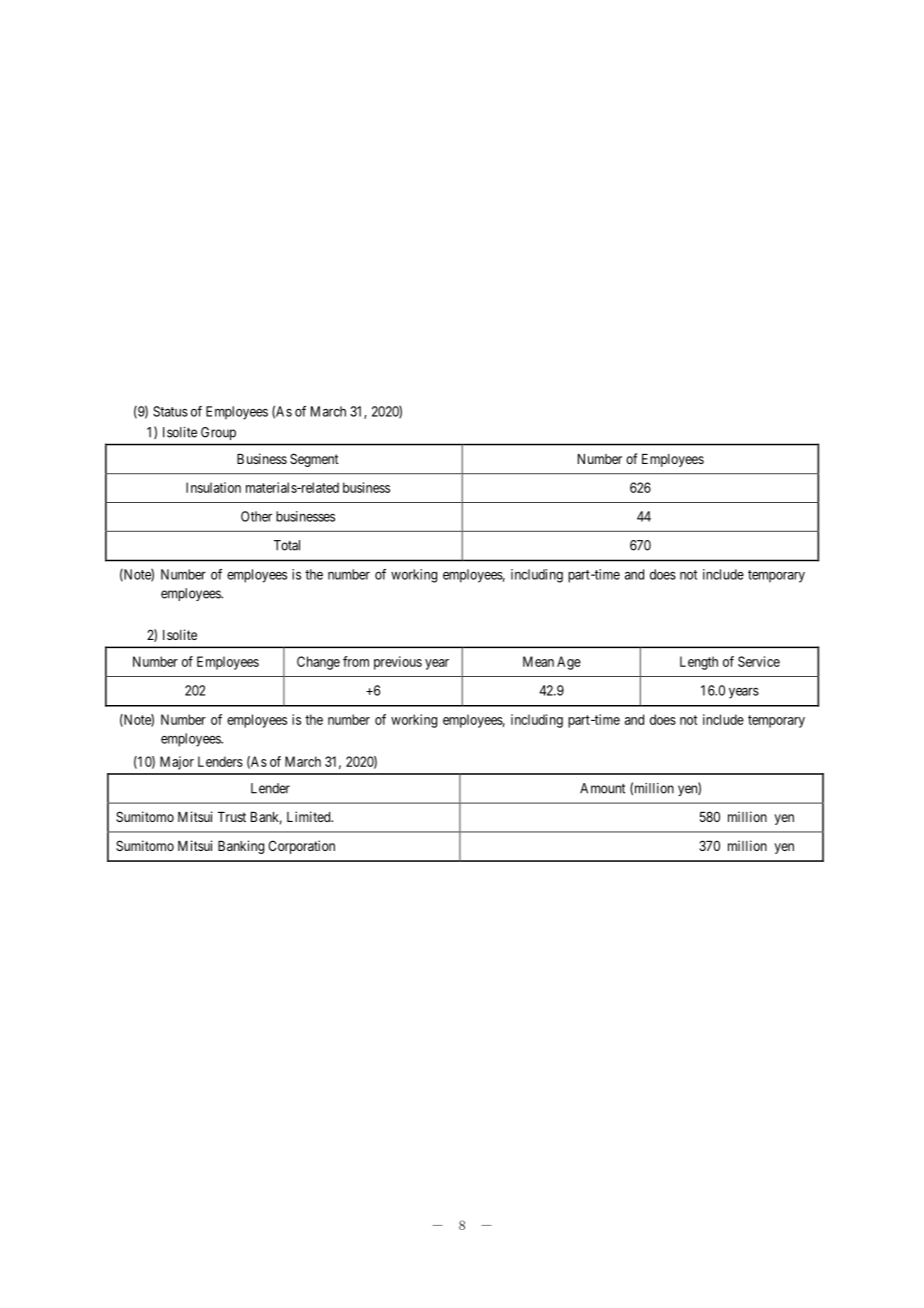 The image size is (924, 1308). Describe the element at coordinates (256, 516) in the screenshot. I see `Other` at that location.
